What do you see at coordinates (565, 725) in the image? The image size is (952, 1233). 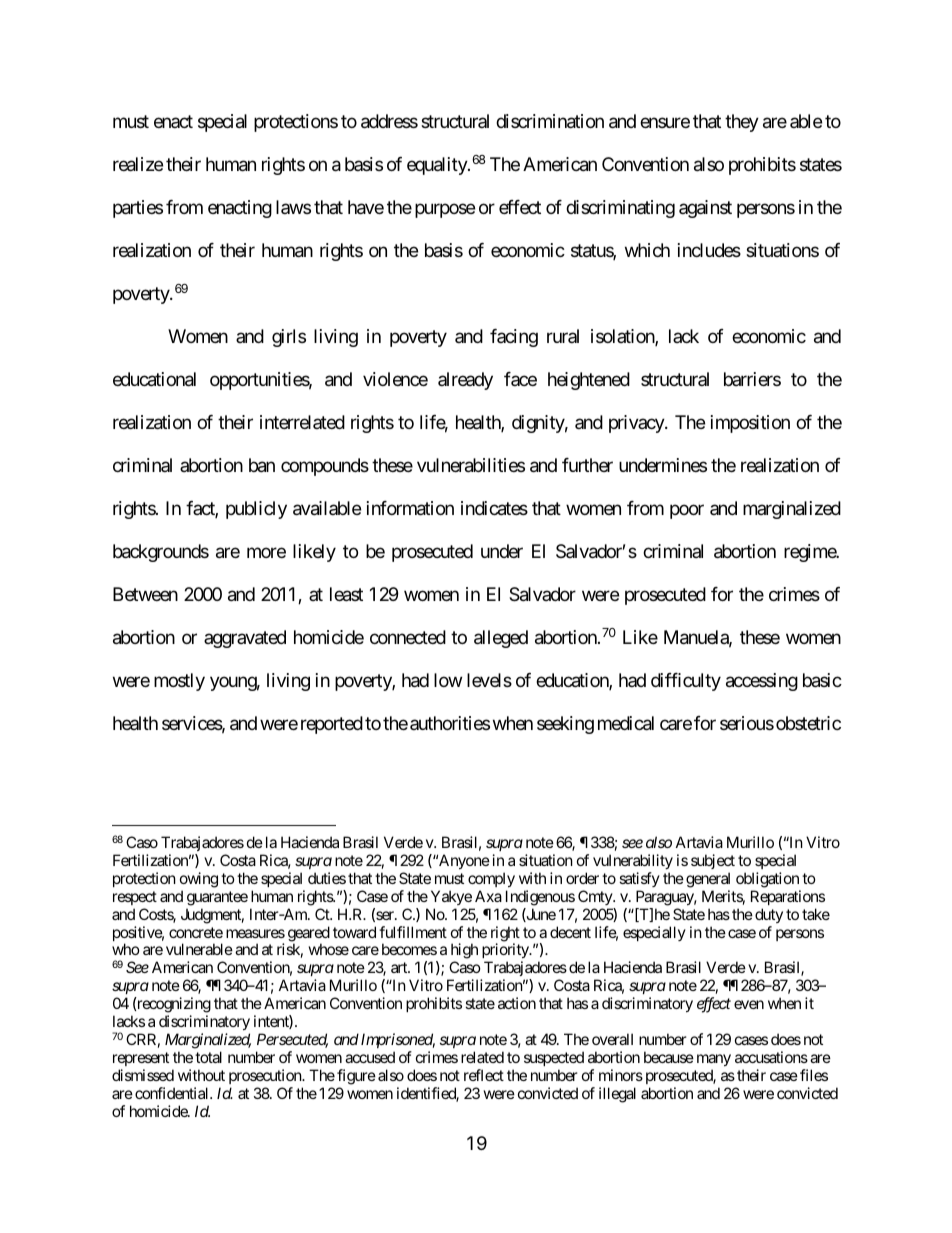 I see `seeking` at bounding box center [565, 725].
